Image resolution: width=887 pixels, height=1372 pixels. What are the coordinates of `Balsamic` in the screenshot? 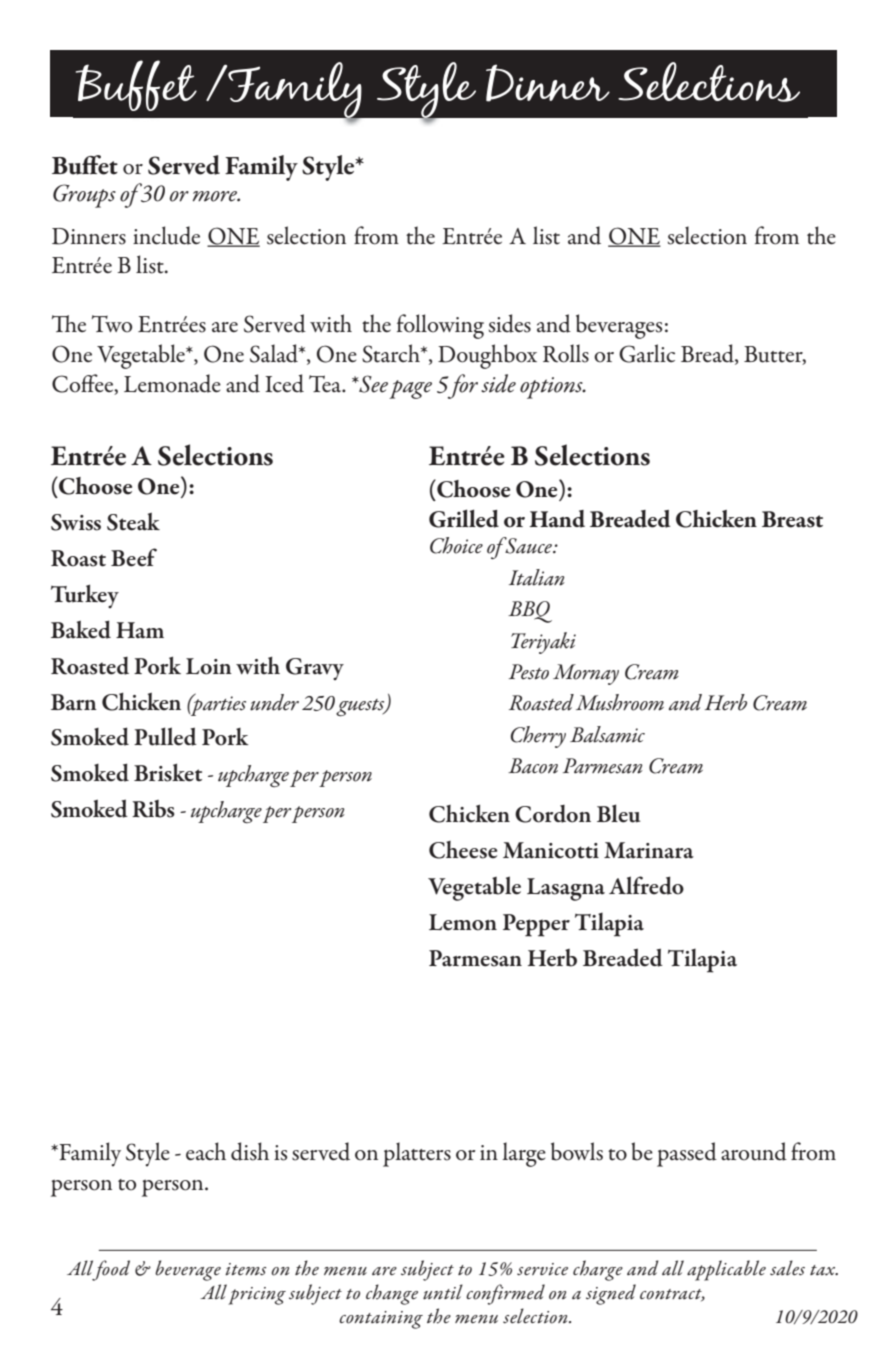 It's located at (607, 734).
